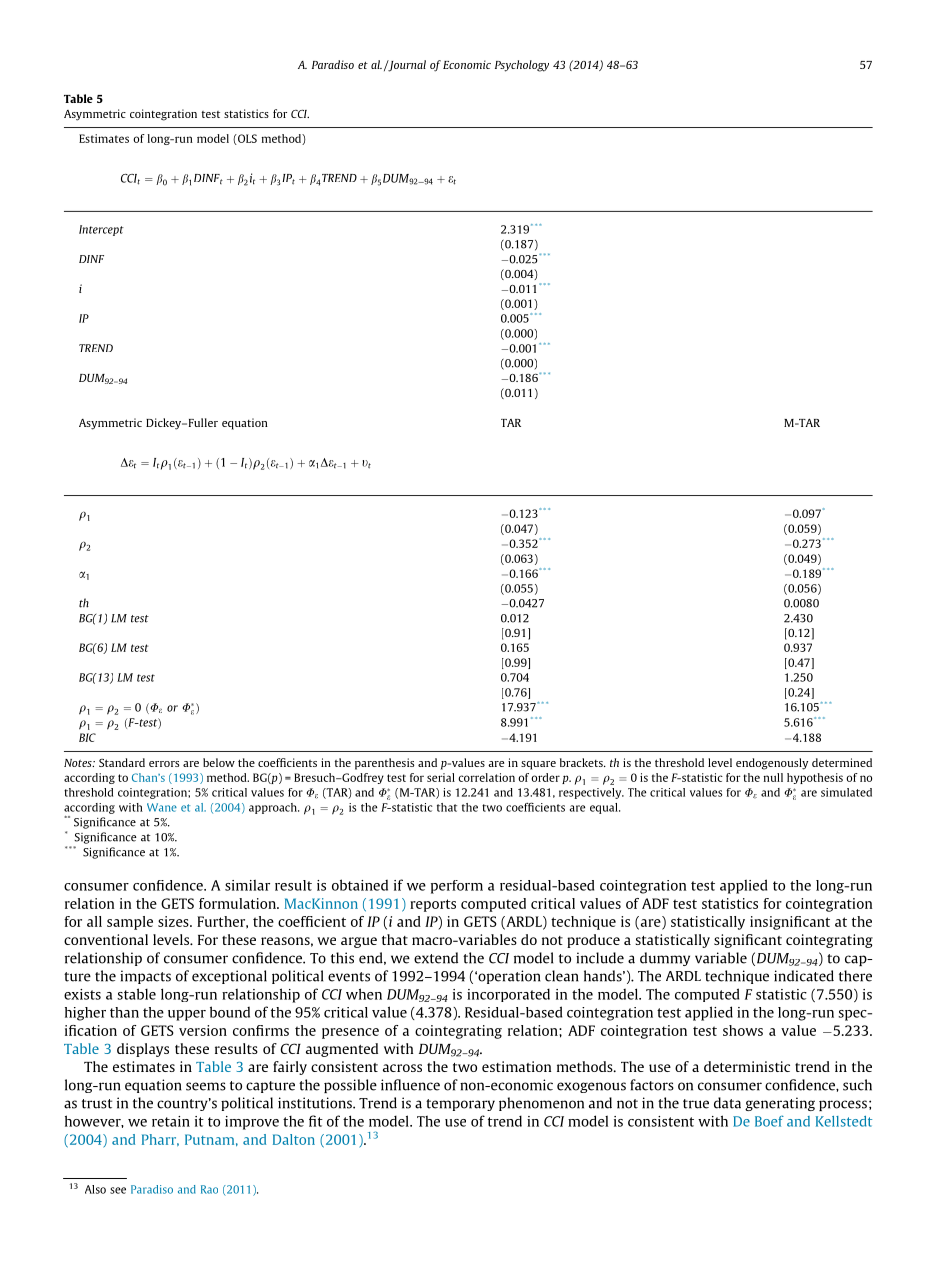 This screenshot has height=1288, width=944. Describe the element at coordinates (772, 764) in the screenshot. I see `endogenously` at that location.
